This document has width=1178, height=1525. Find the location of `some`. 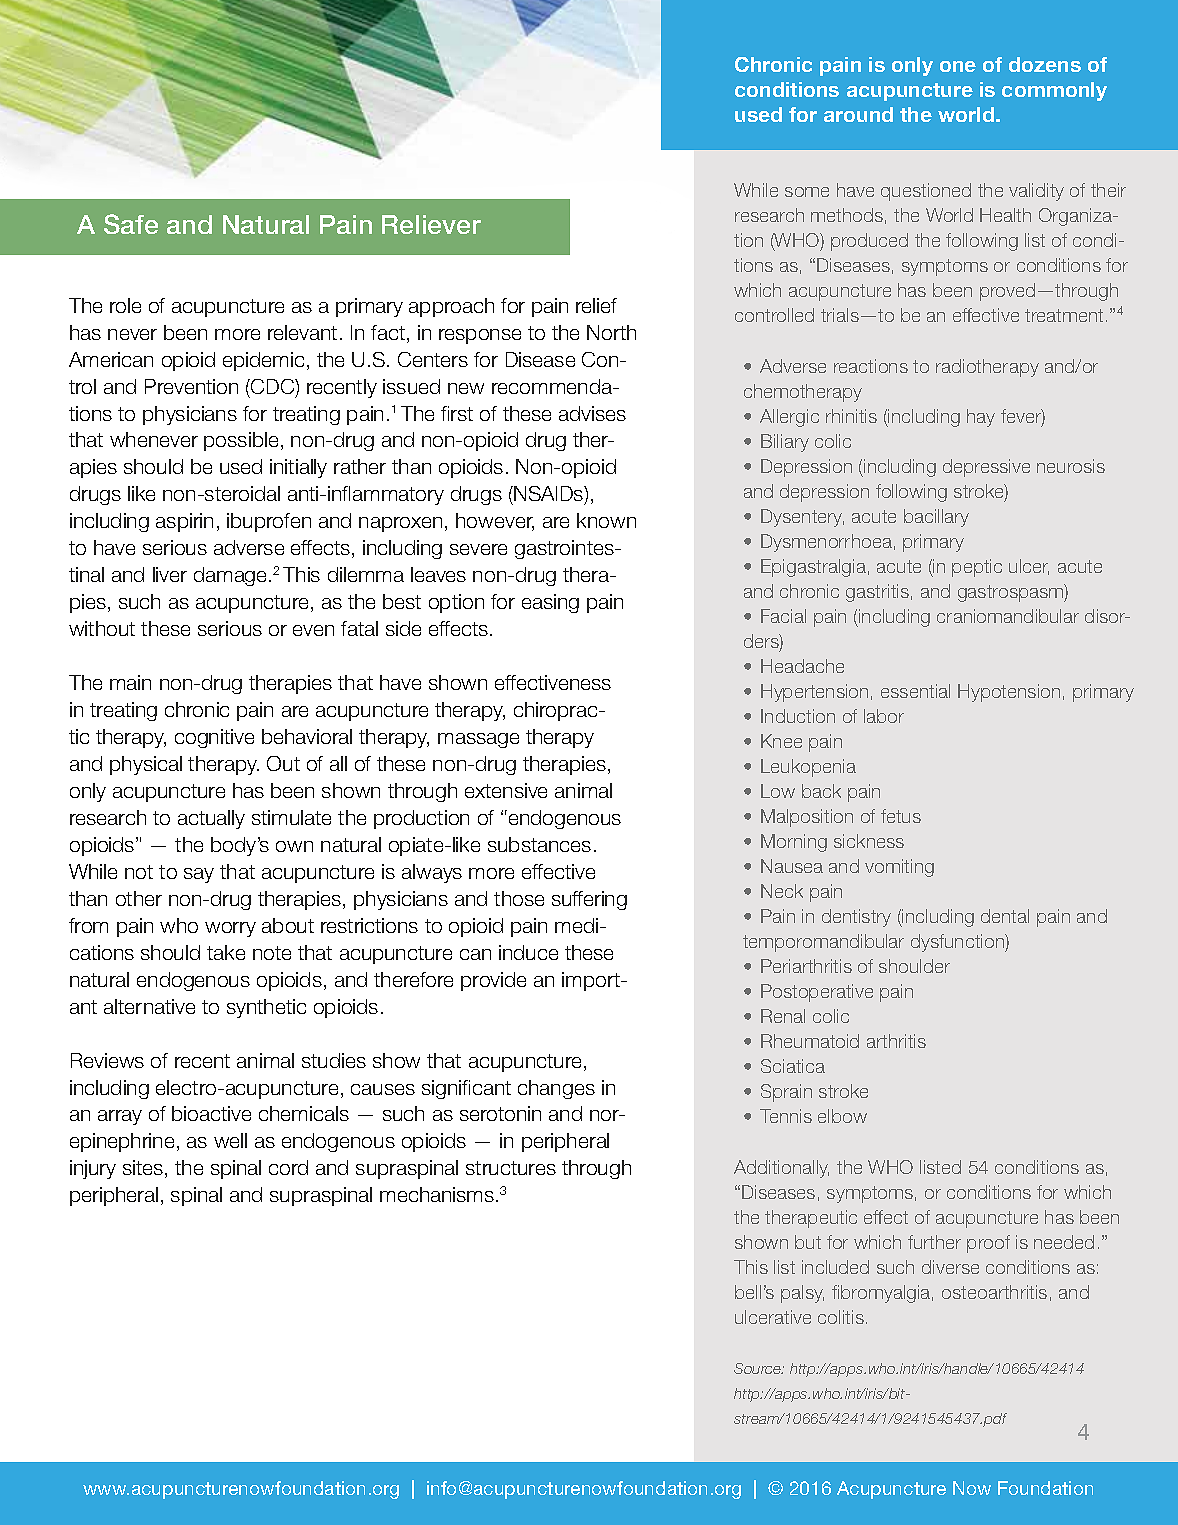

some is located at coordinates (807, 192).
